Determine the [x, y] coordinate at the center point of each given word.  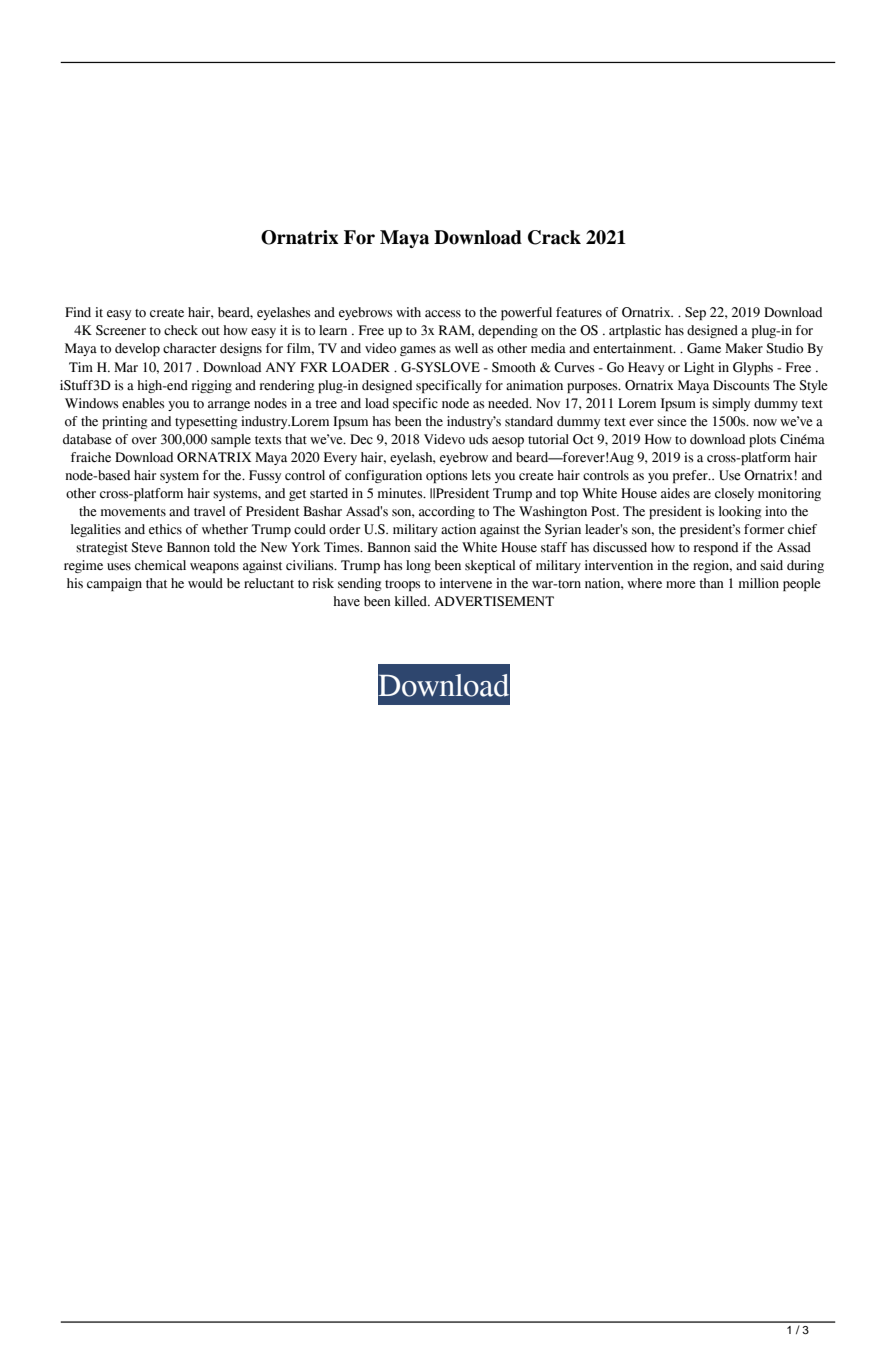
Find [78, 312]
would [205, 583]
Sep [695, 313]
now [765, 423]
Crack [554, 237]
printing [125, 422]
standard [529, 421]
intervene [466, 583]
